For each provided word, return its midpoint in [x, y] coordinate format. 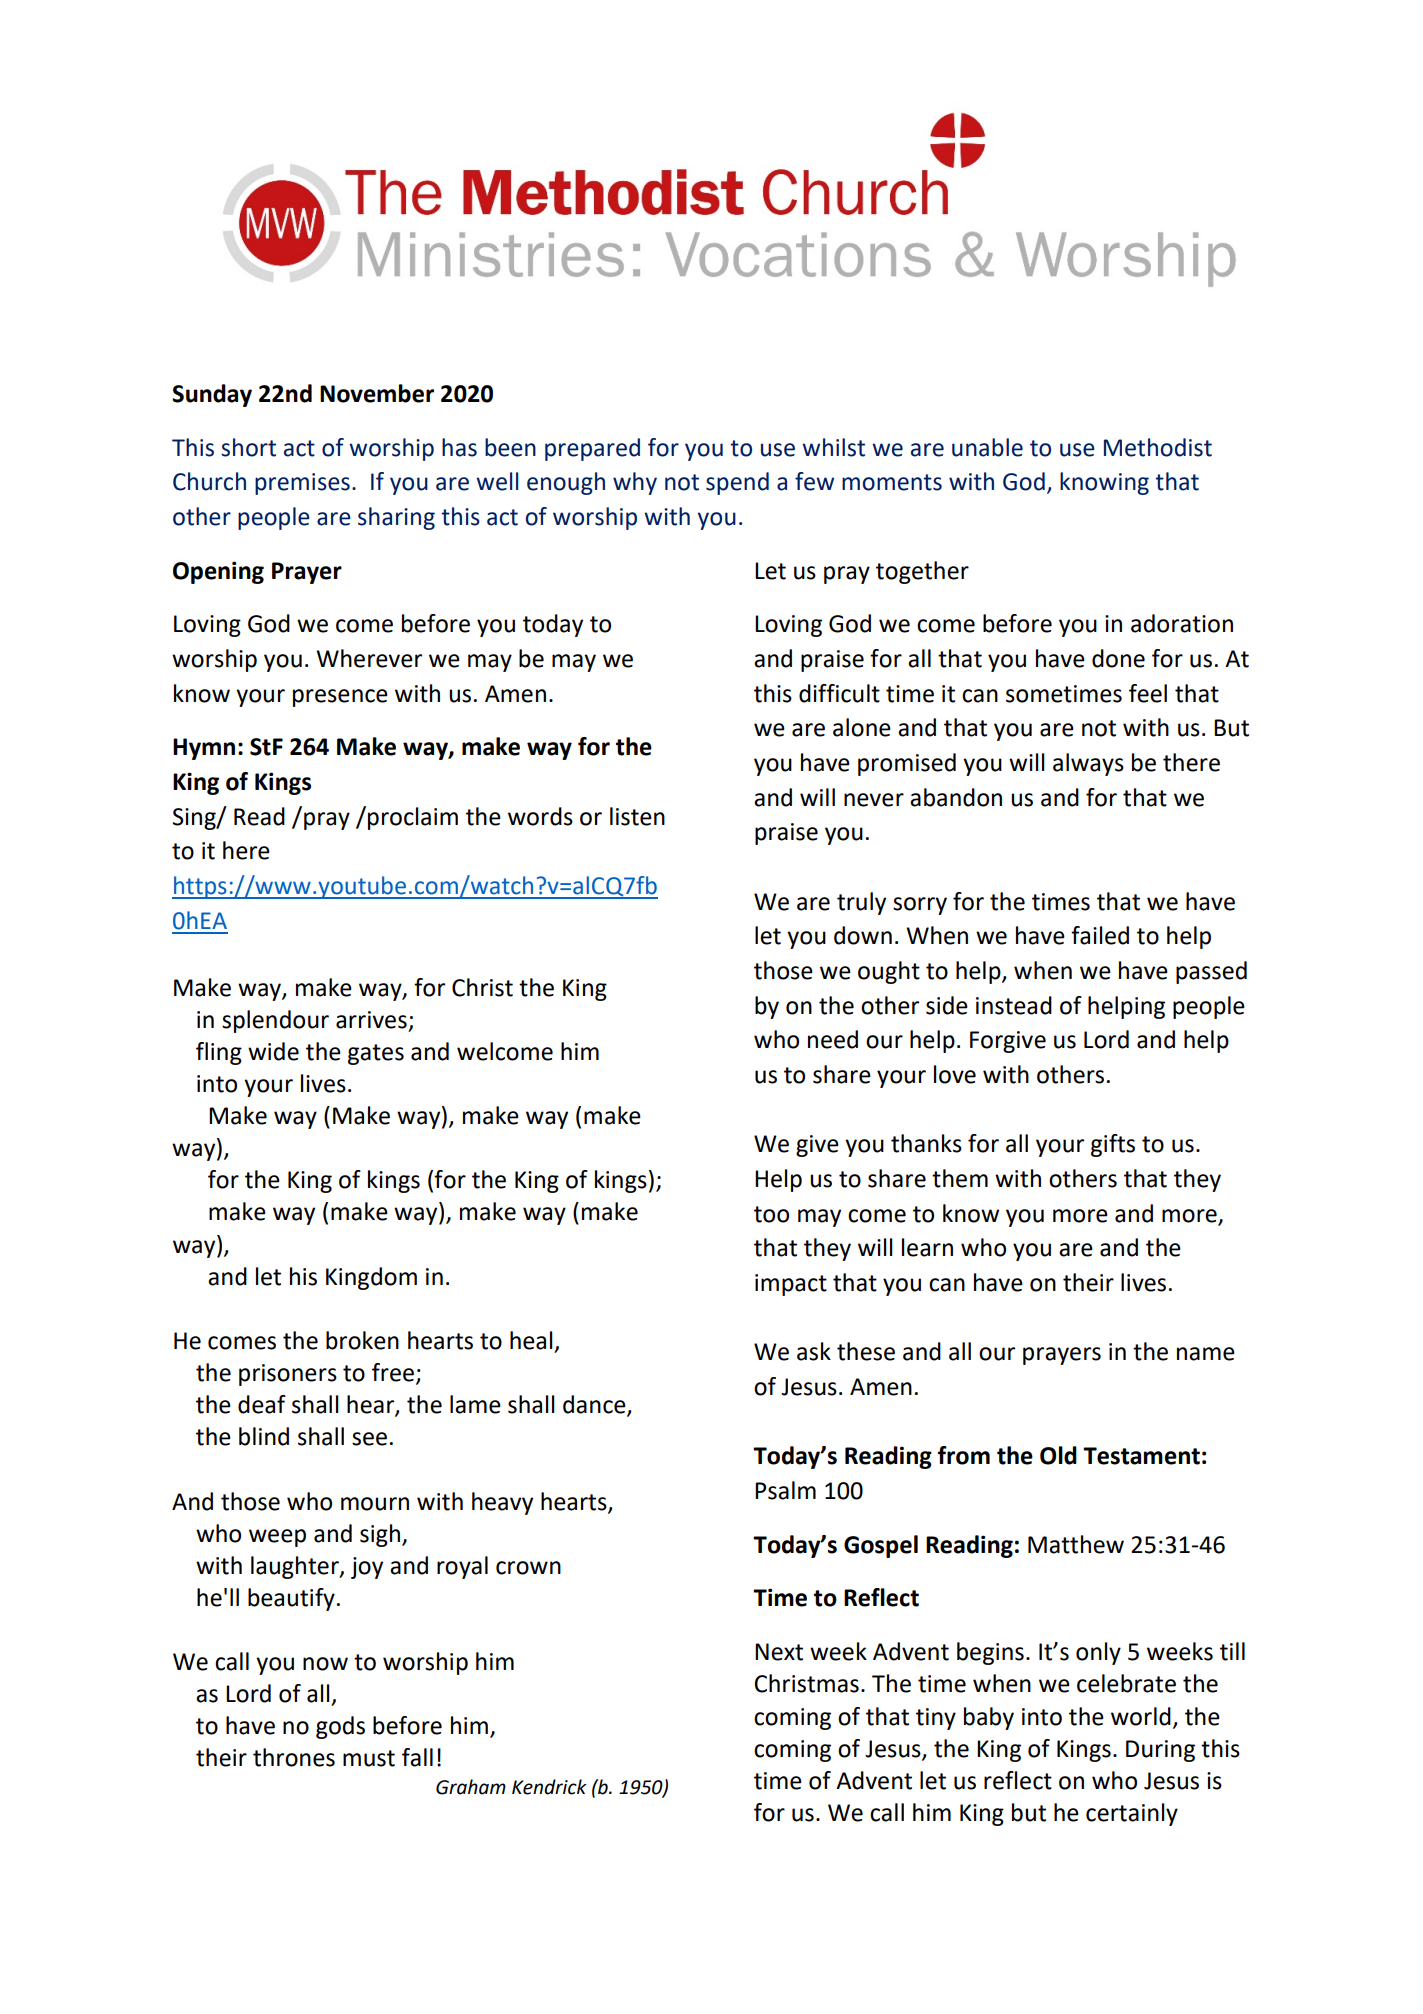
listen [637, 816]
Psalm [785, 1490]
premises [302, 484]
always [1088, 764]
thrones [294, 1757]
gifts [1113, 1145]
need [833, 1039]
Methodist [1158, 447]
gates [376, 1054]
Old [1058, 1455]
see [369, 1439]
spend [737, 483]
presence [340, 698]
